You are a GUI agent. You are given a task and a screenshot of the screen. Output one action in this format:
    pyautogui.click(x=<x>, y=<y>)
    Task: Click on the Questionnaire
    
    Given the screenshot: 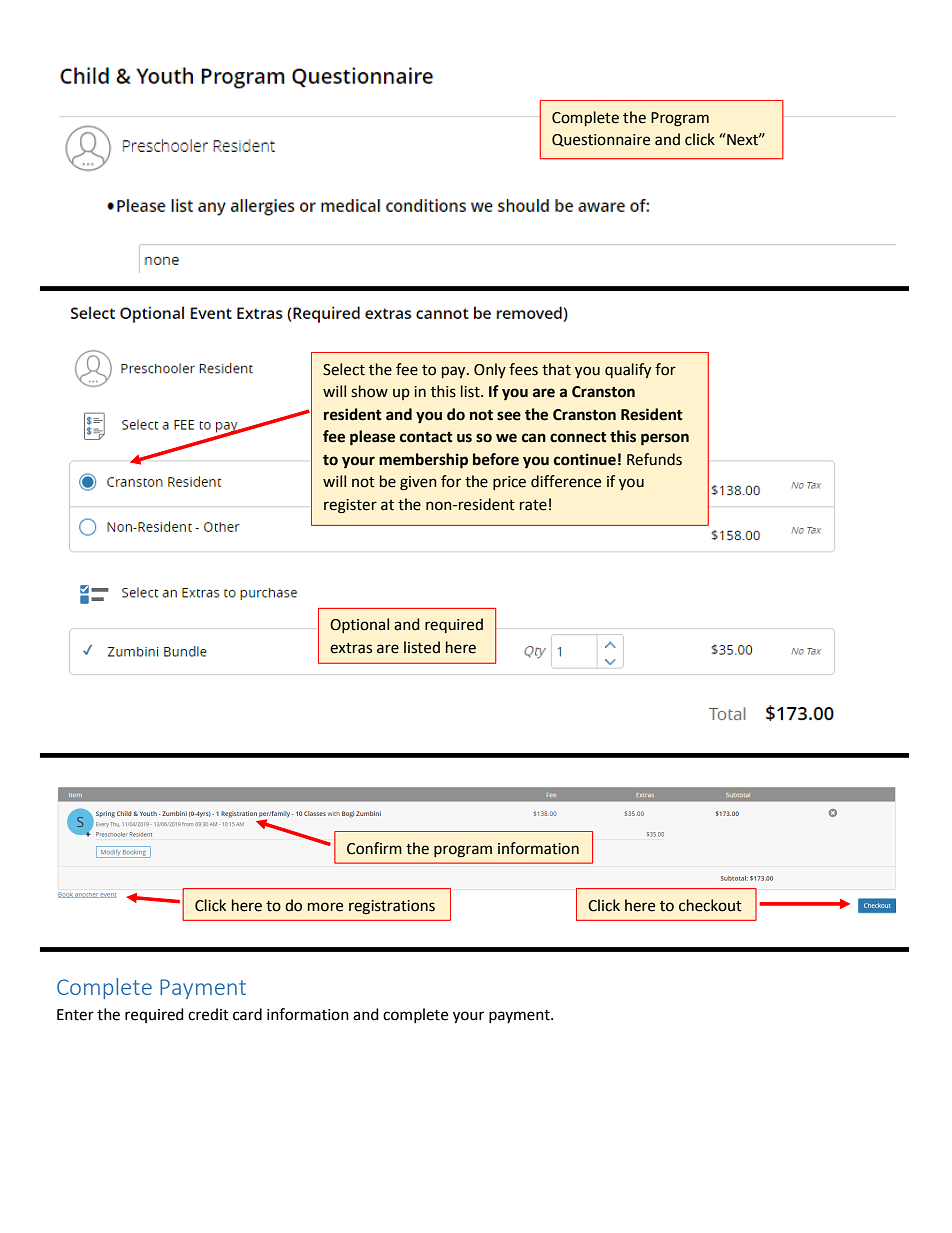 What is the action you would take?
    pyautogui.click(x=601, y=140)
